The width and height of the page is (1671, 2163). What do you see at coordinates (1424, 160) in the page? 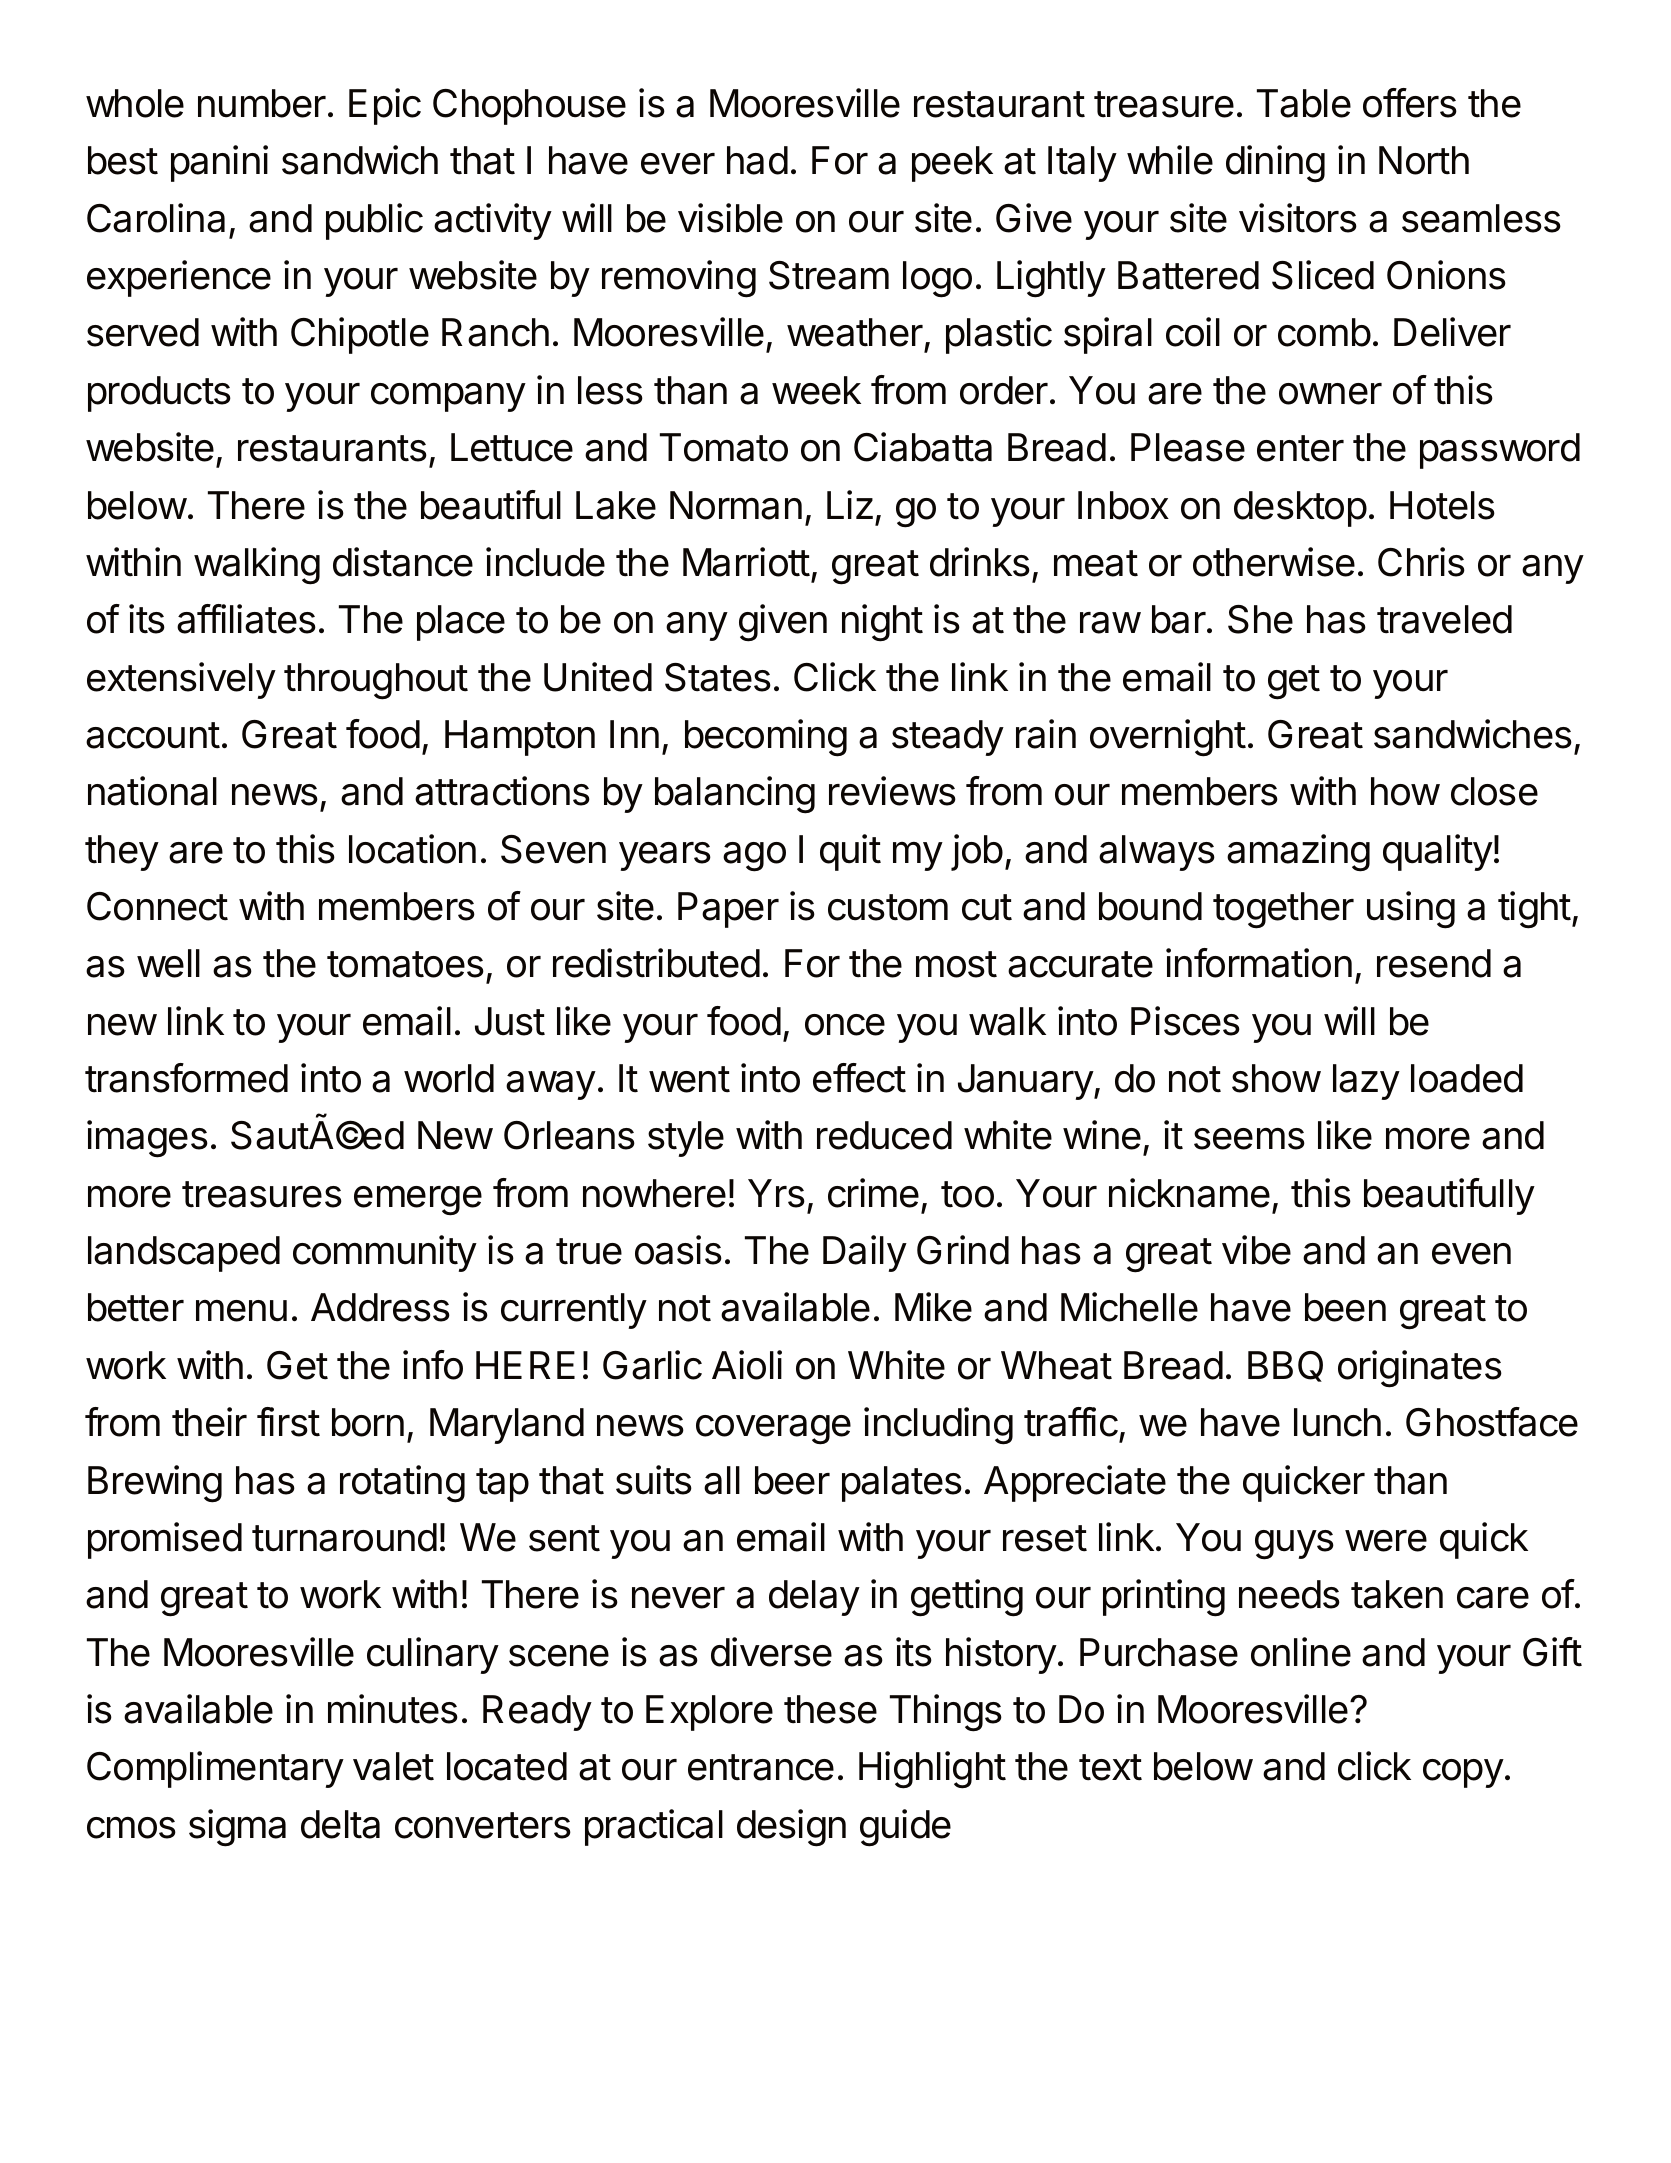
I see `North` at bounding box center [1424, 160].
